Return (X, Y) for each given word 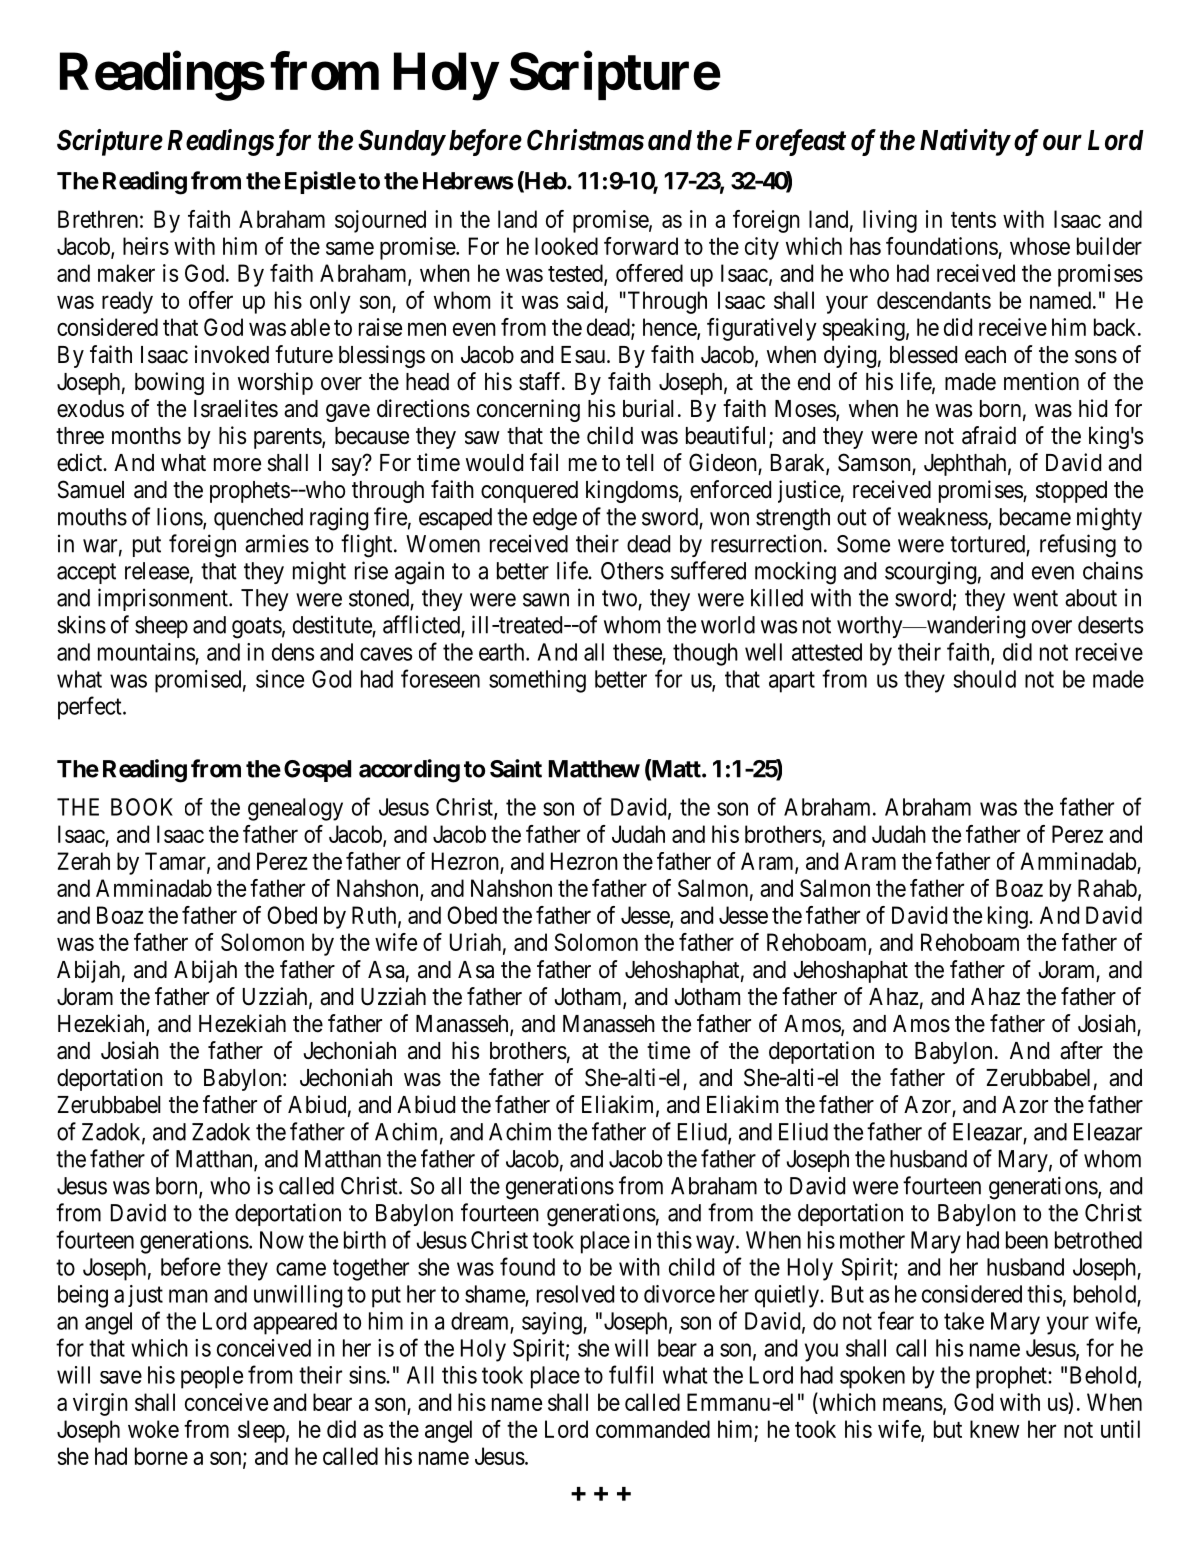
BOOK (142, 807)
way (716, 1244)
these (637, 652)
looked (566, 246)
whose (1040, 246)
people (212, 1377)
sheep (161, 627)
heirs (146, 246)
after (1081, 1050)
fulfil (631, 1374)
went (1035, 598)
